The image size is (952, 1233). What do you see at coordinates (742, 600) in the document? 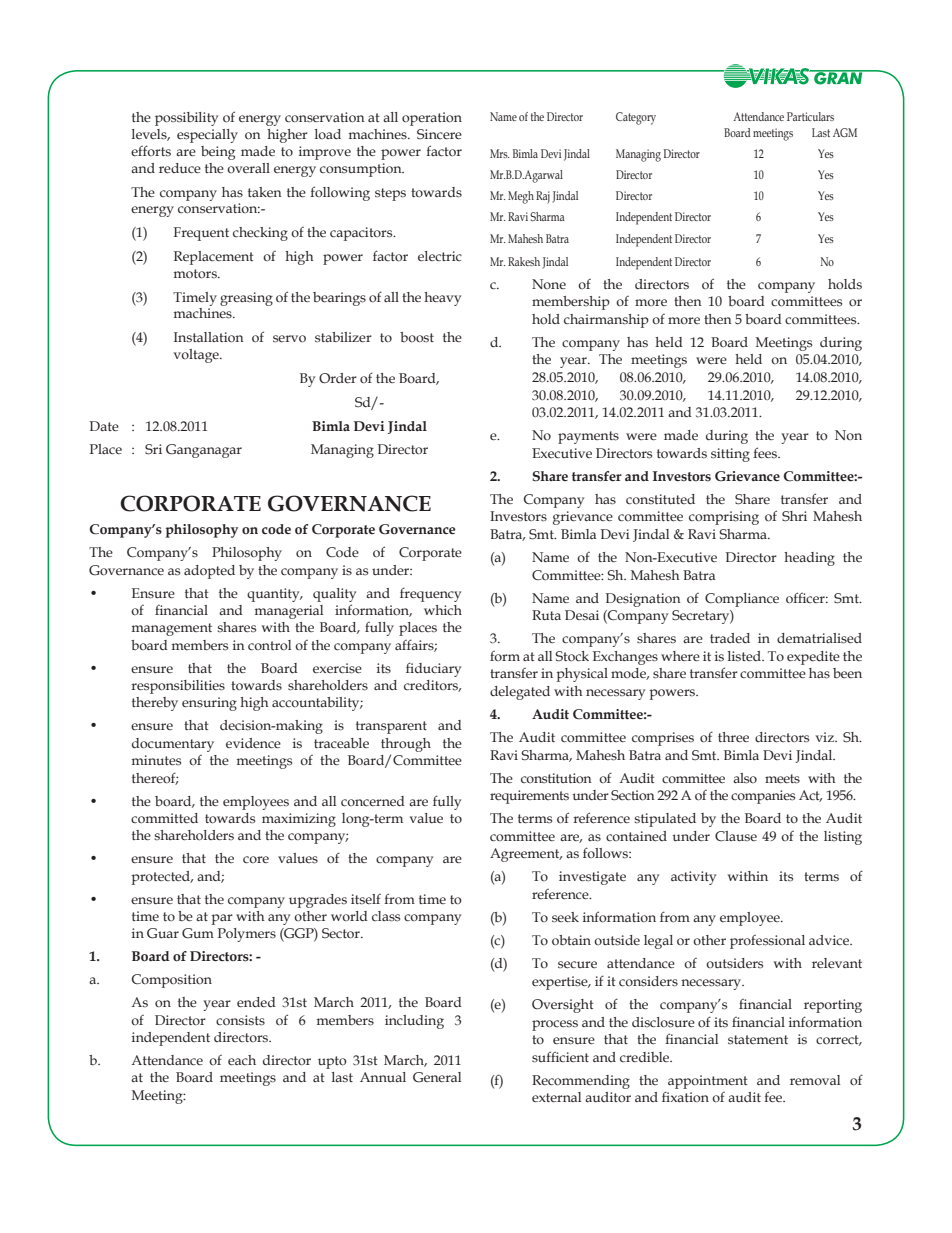
I see `Compliance` at bounding box center [742, 600].
